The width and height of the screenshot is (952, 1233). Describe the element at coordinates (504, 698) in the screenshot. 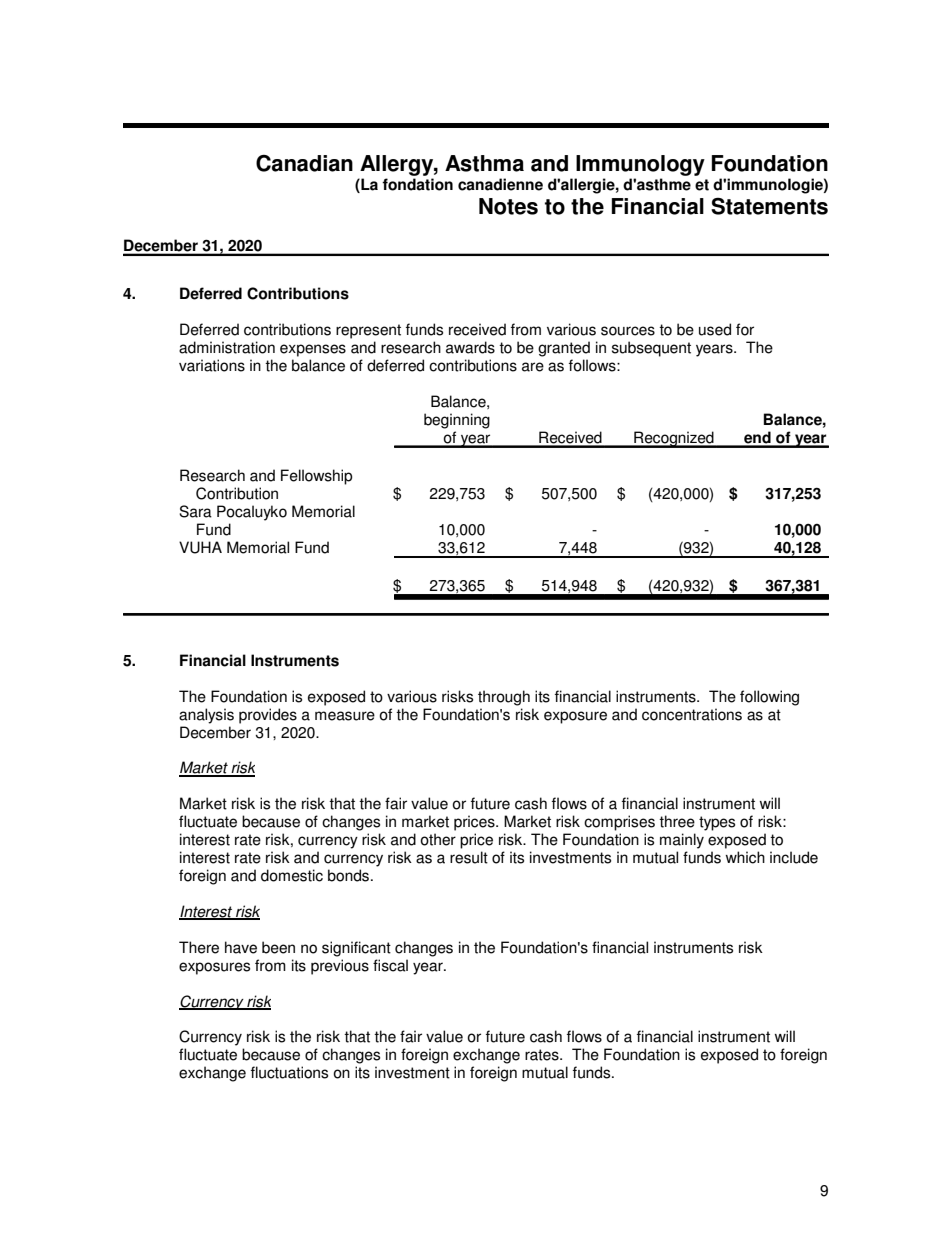

I see `through` at that location.
